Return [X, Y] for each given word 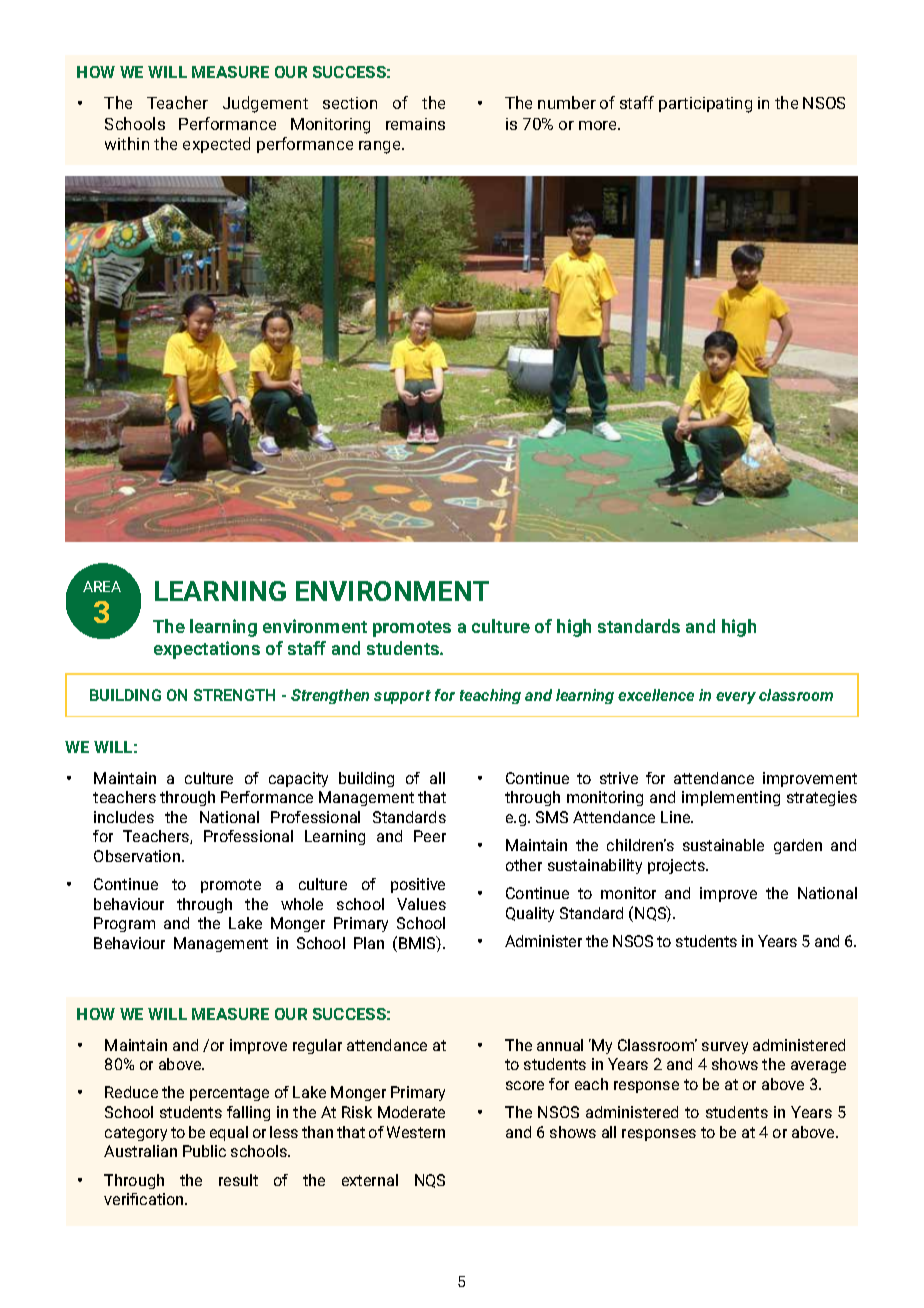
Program [124, 924]
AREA [102, 586]
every [736, 698]
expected [216, 145]
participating [705, 105]
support [402, 697]
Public [204, 1151]
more [599, 125]
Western [416, 1132]
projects [677, 866]
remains [415, 124]
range [381, 147]
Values [421, 904]
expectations [207, 650]
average [818, 1067]
